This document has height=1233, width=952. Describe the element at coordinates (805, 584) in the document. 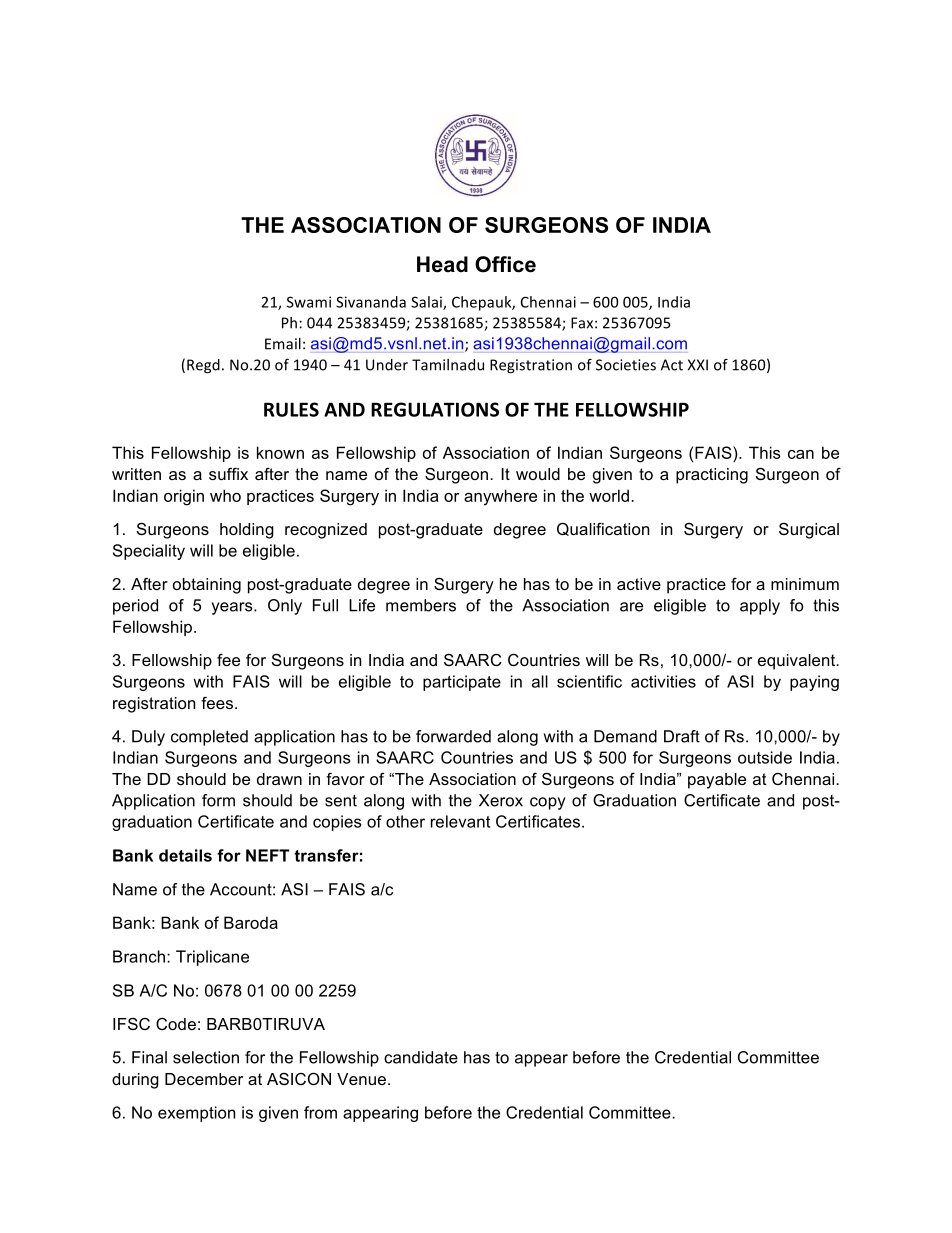

I see `minimum` at that location.
